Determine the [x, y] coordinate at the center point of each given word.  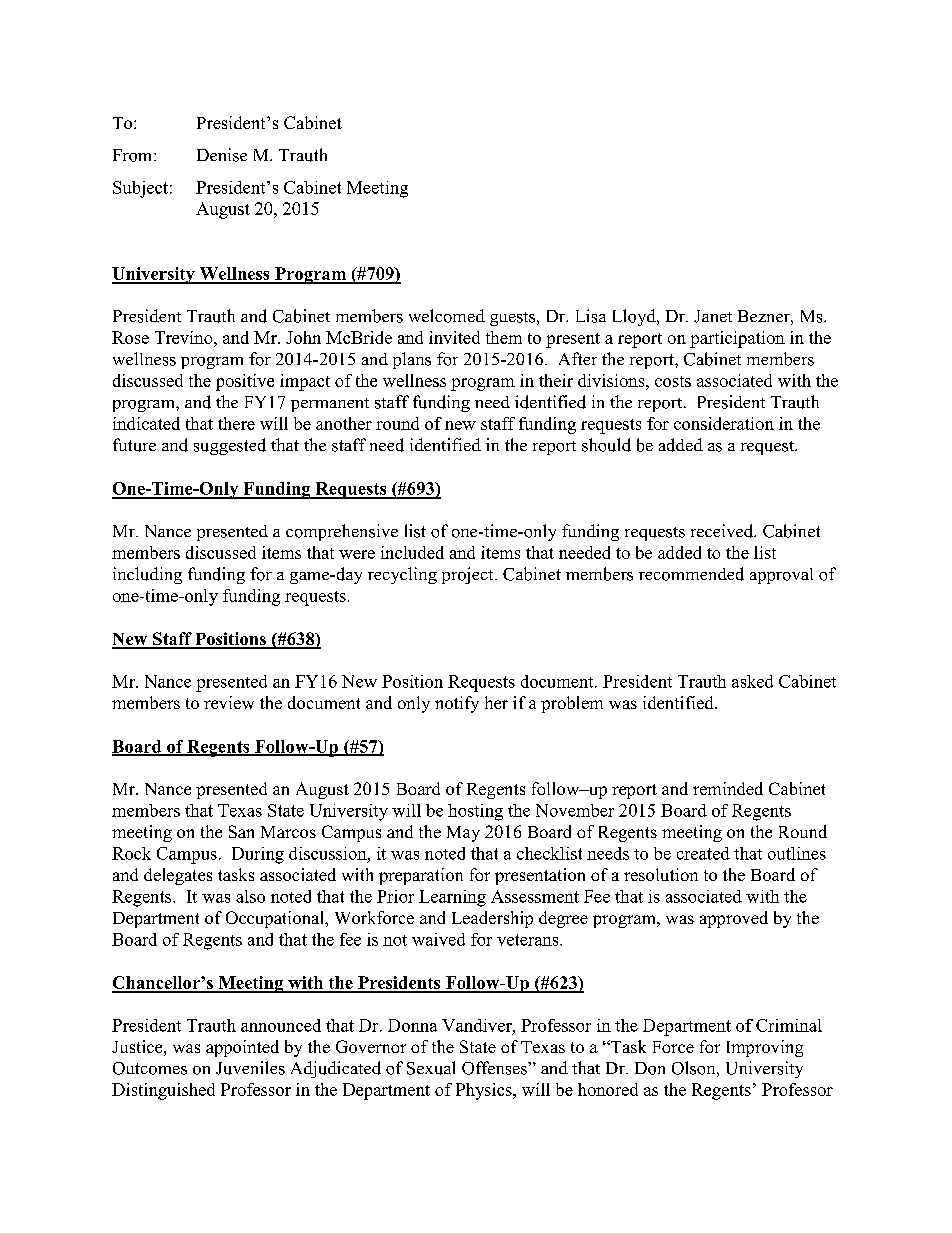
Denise [222, 155]
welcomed [447, 316]
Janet [713, 316]
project [469, 575]
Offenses [495, 1068]
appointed [242, 1048]
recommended [691, 574]
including [147, 575]
